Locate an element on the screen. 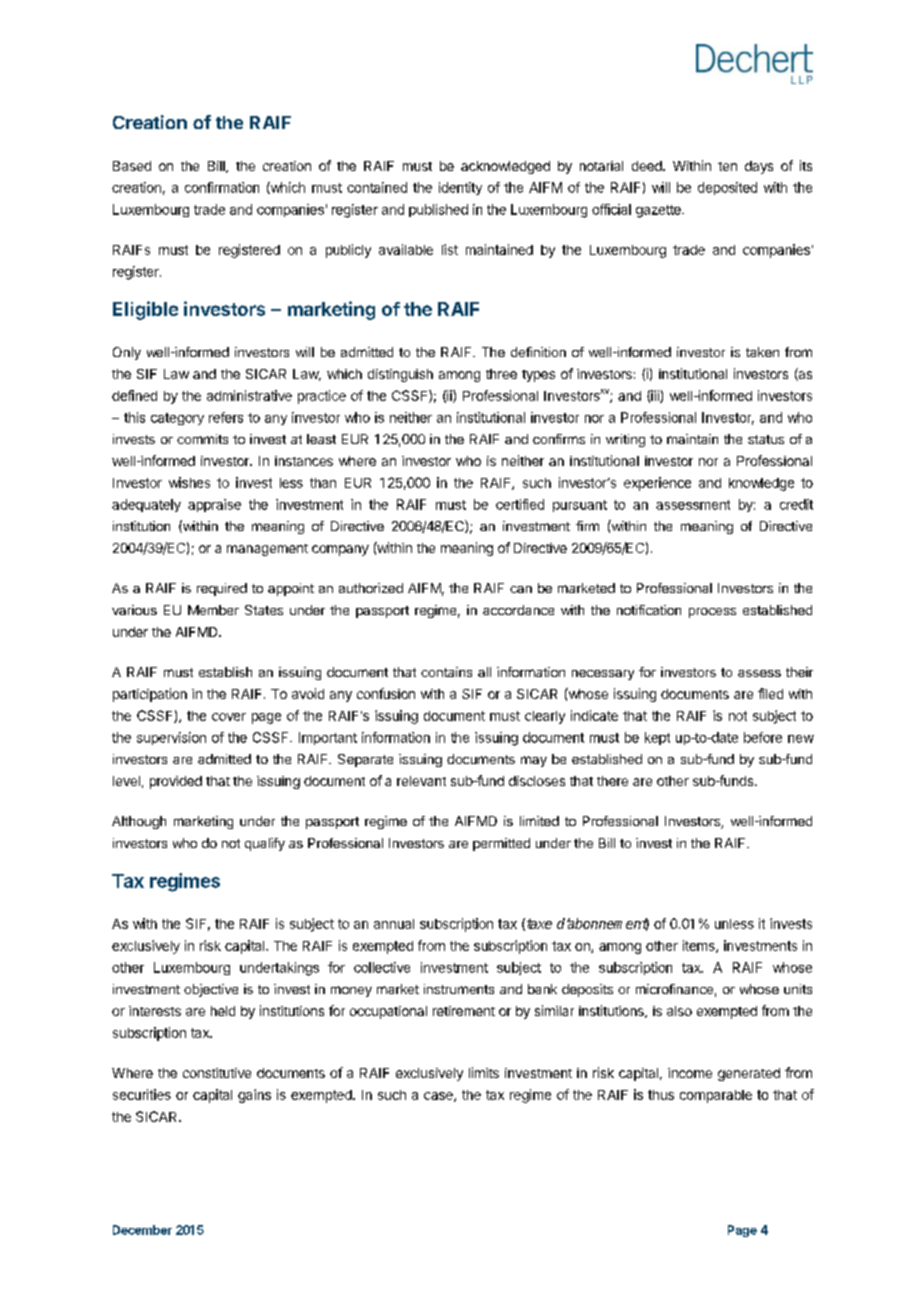 The image size is (924, 1308). Based is located at coordinates (132, 166).
